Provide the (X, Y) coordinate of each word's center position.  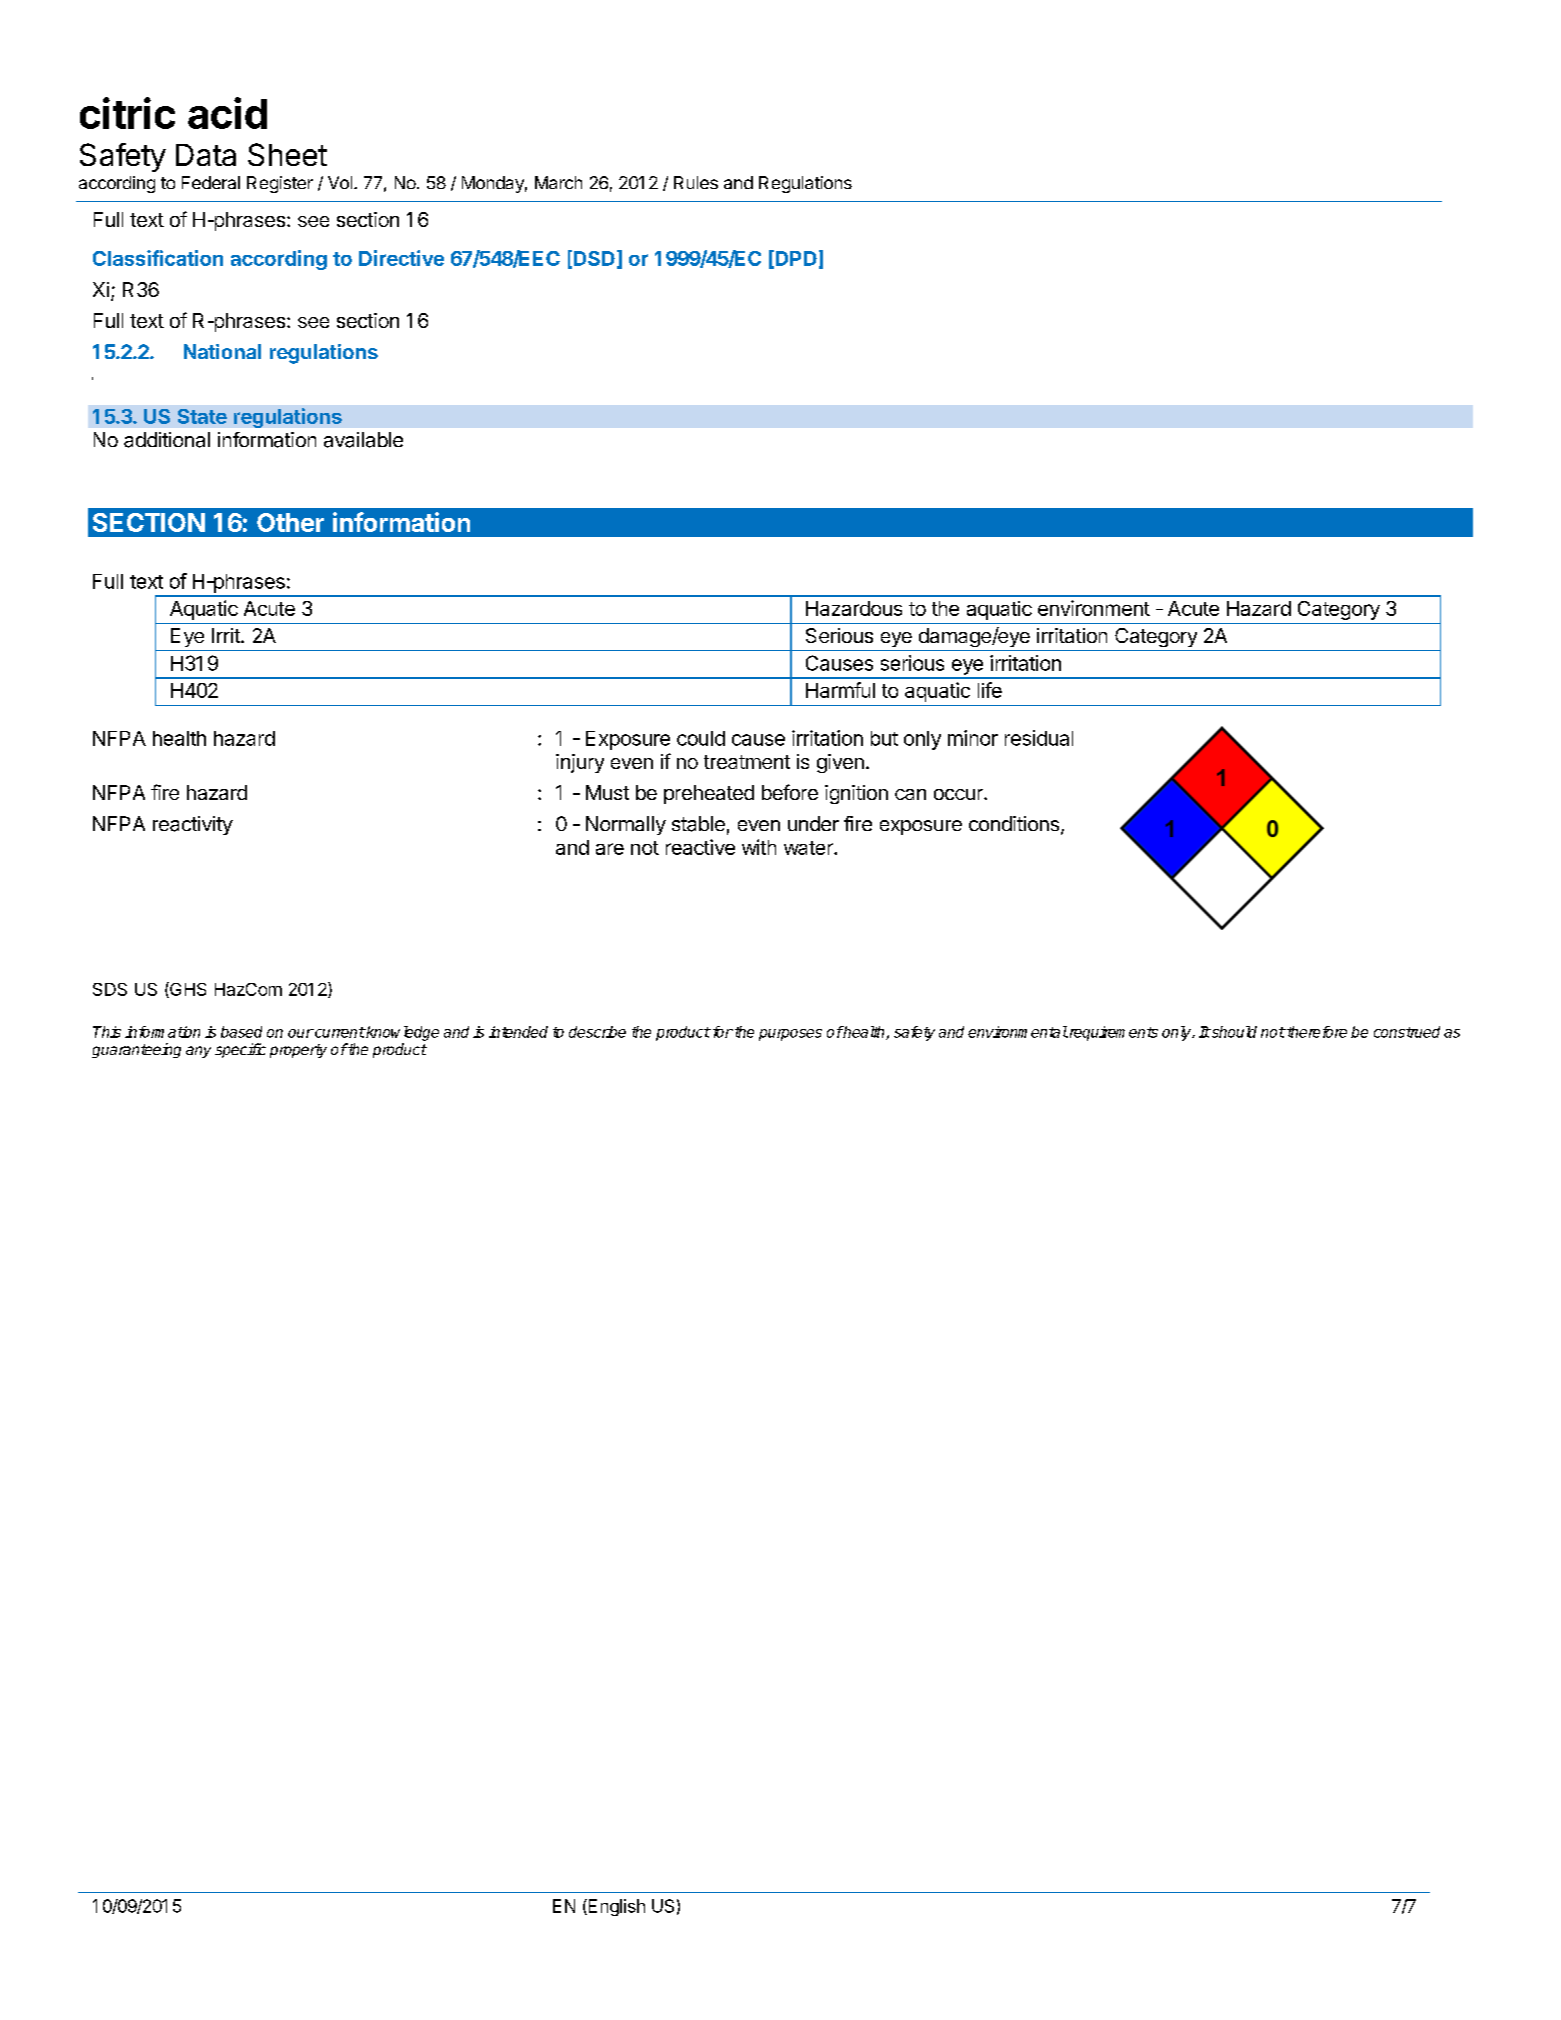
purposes (790, 1035)
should (1233, 1032)
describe (597, 1032)
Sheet (287, 154)
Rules (696, 182)
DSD (594, 258)
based (241, 1032)
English (615, 1907)
